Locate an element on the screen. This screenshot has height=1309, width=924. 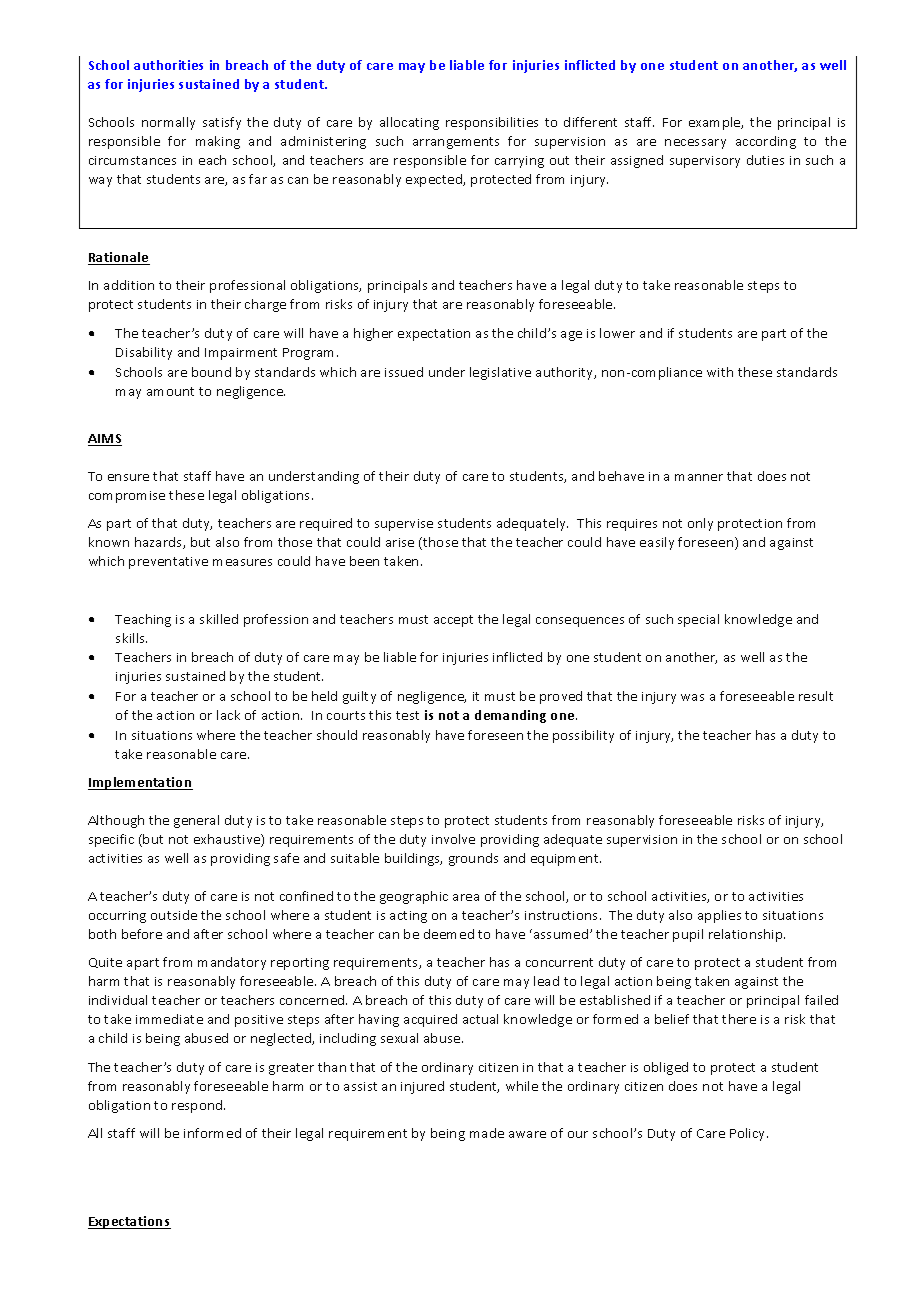
bound is located at coordinates (211, 372).
